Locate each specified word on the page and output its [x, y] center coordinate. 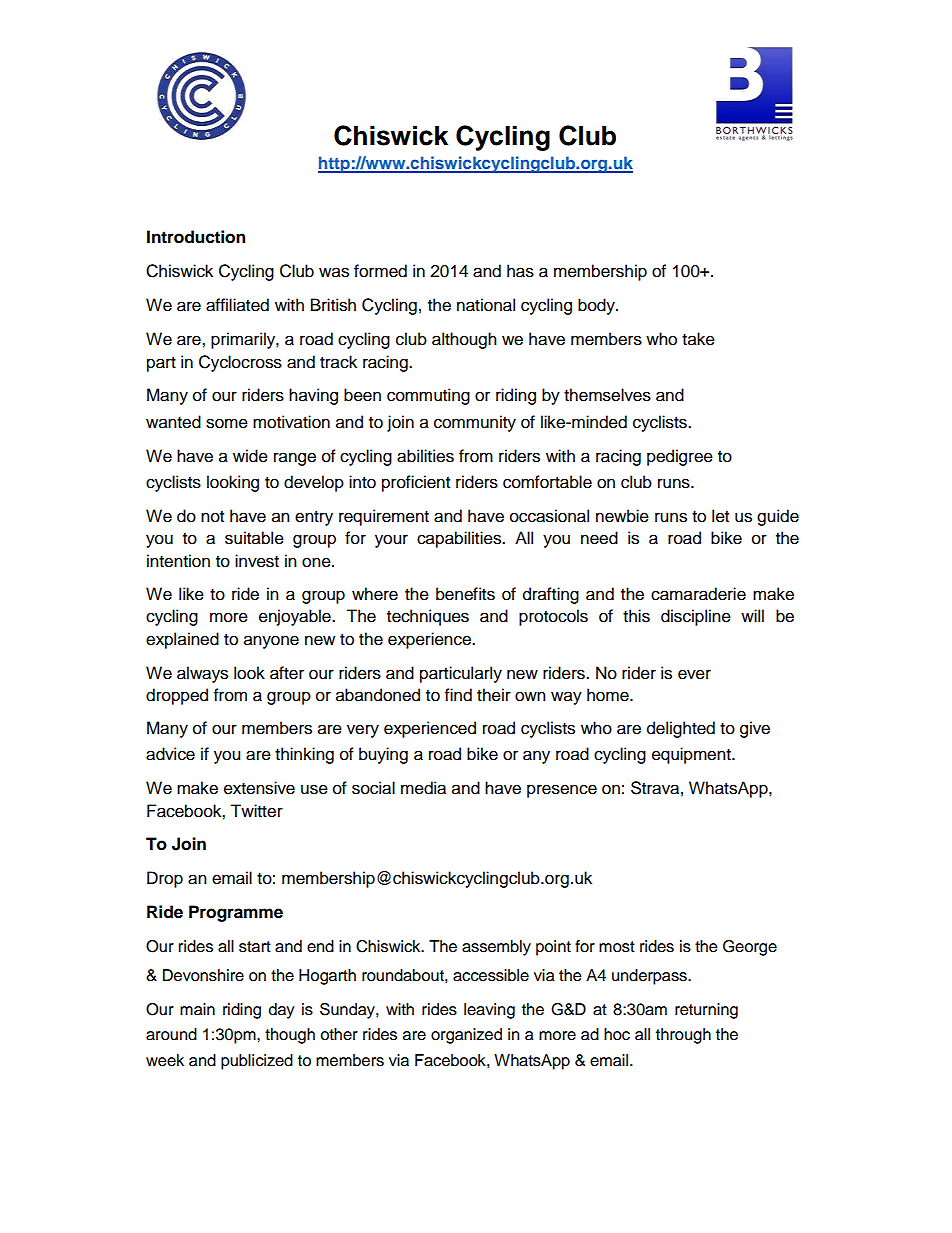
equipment [692, 755]
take [698, 339]
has [520, 271]
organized [466, 1036]
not [212, 517]
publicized [257, 1062]
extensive [259, 788]
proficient [416, 483]
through [683, 1036]
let [720, 516]
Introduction [196, 237]
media [423, 788]
